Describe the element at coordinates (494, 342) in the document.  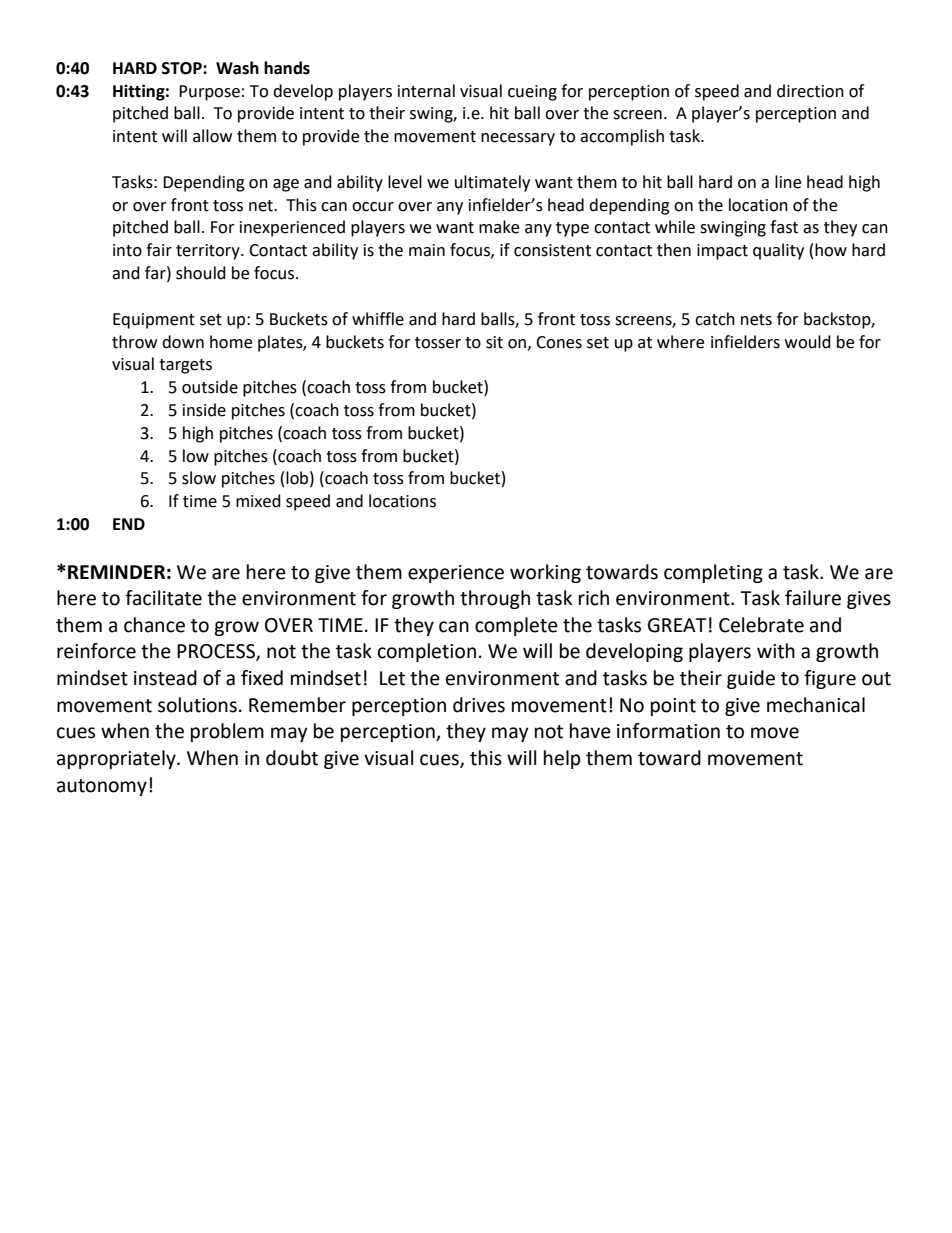
I see `sit` at that location.
